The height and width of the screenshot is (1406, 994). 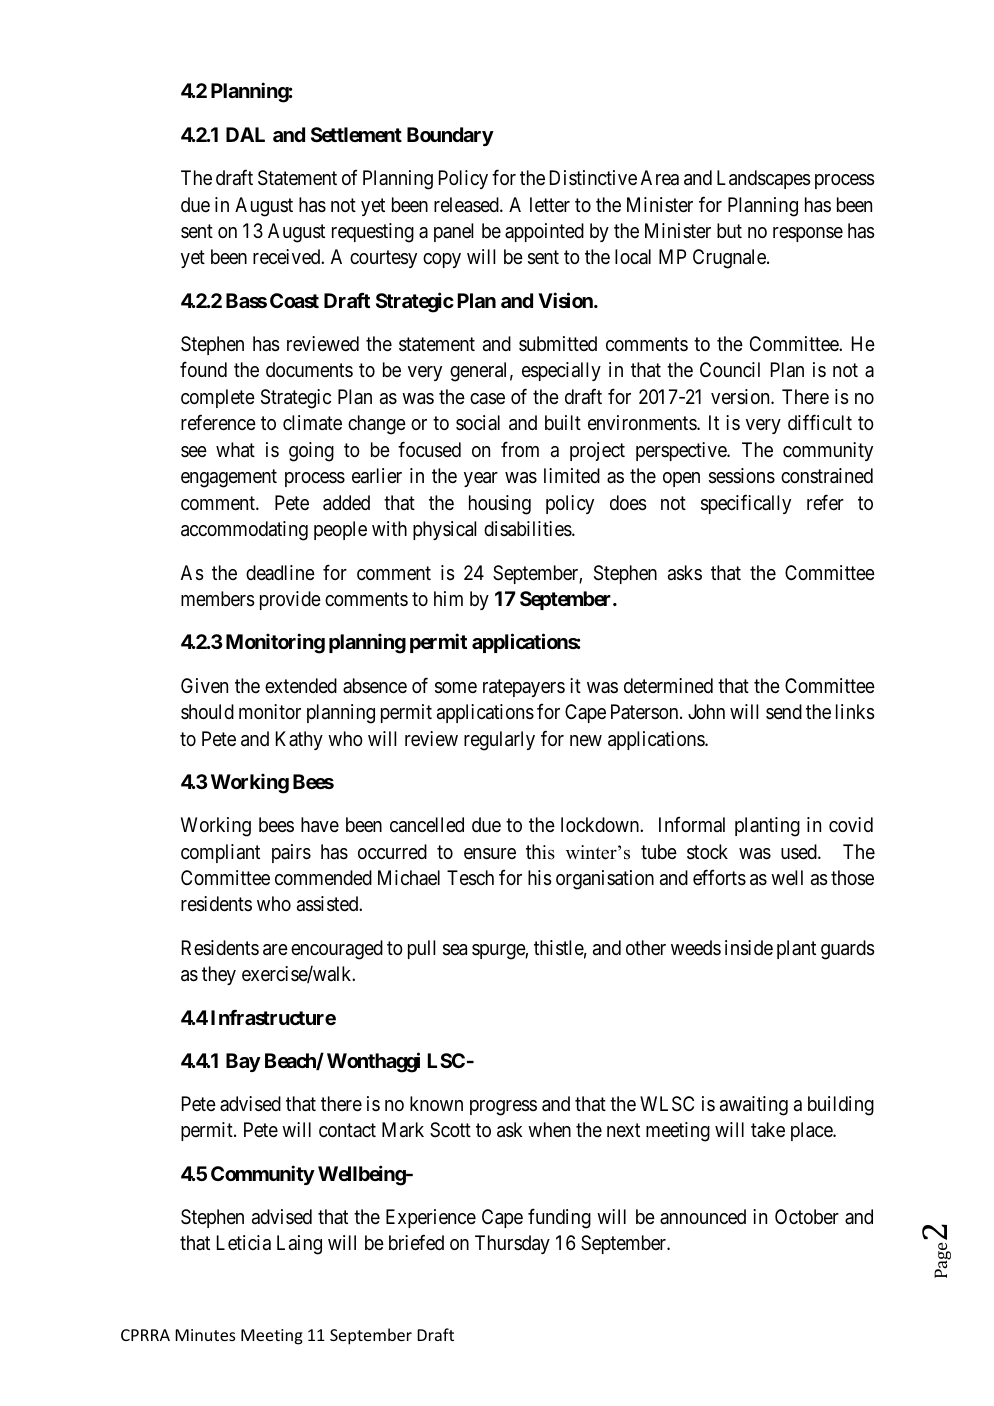 I want to click on regularly, so click(x=499, y=741).
